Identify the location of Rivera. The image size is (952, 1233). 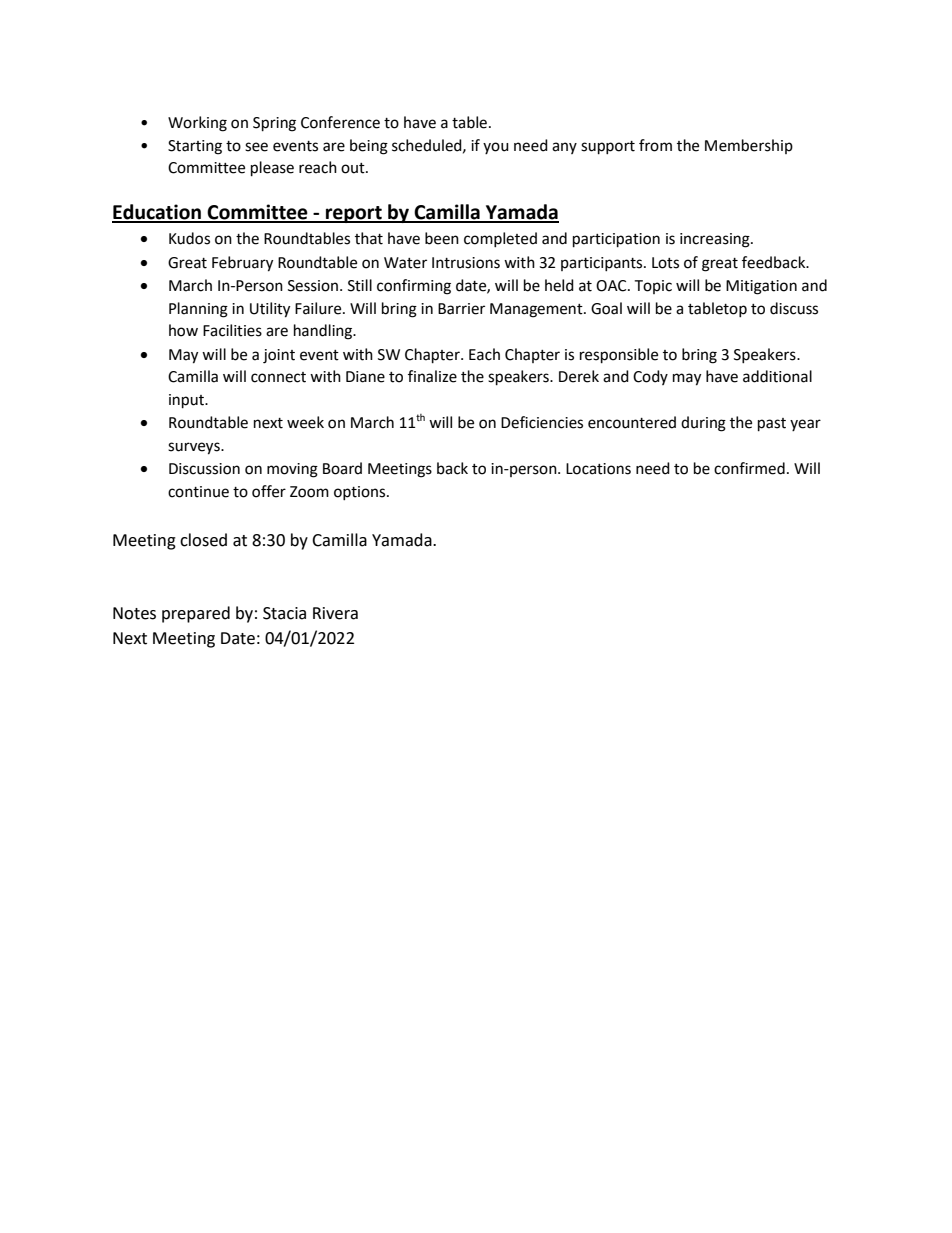
(335, 613).
